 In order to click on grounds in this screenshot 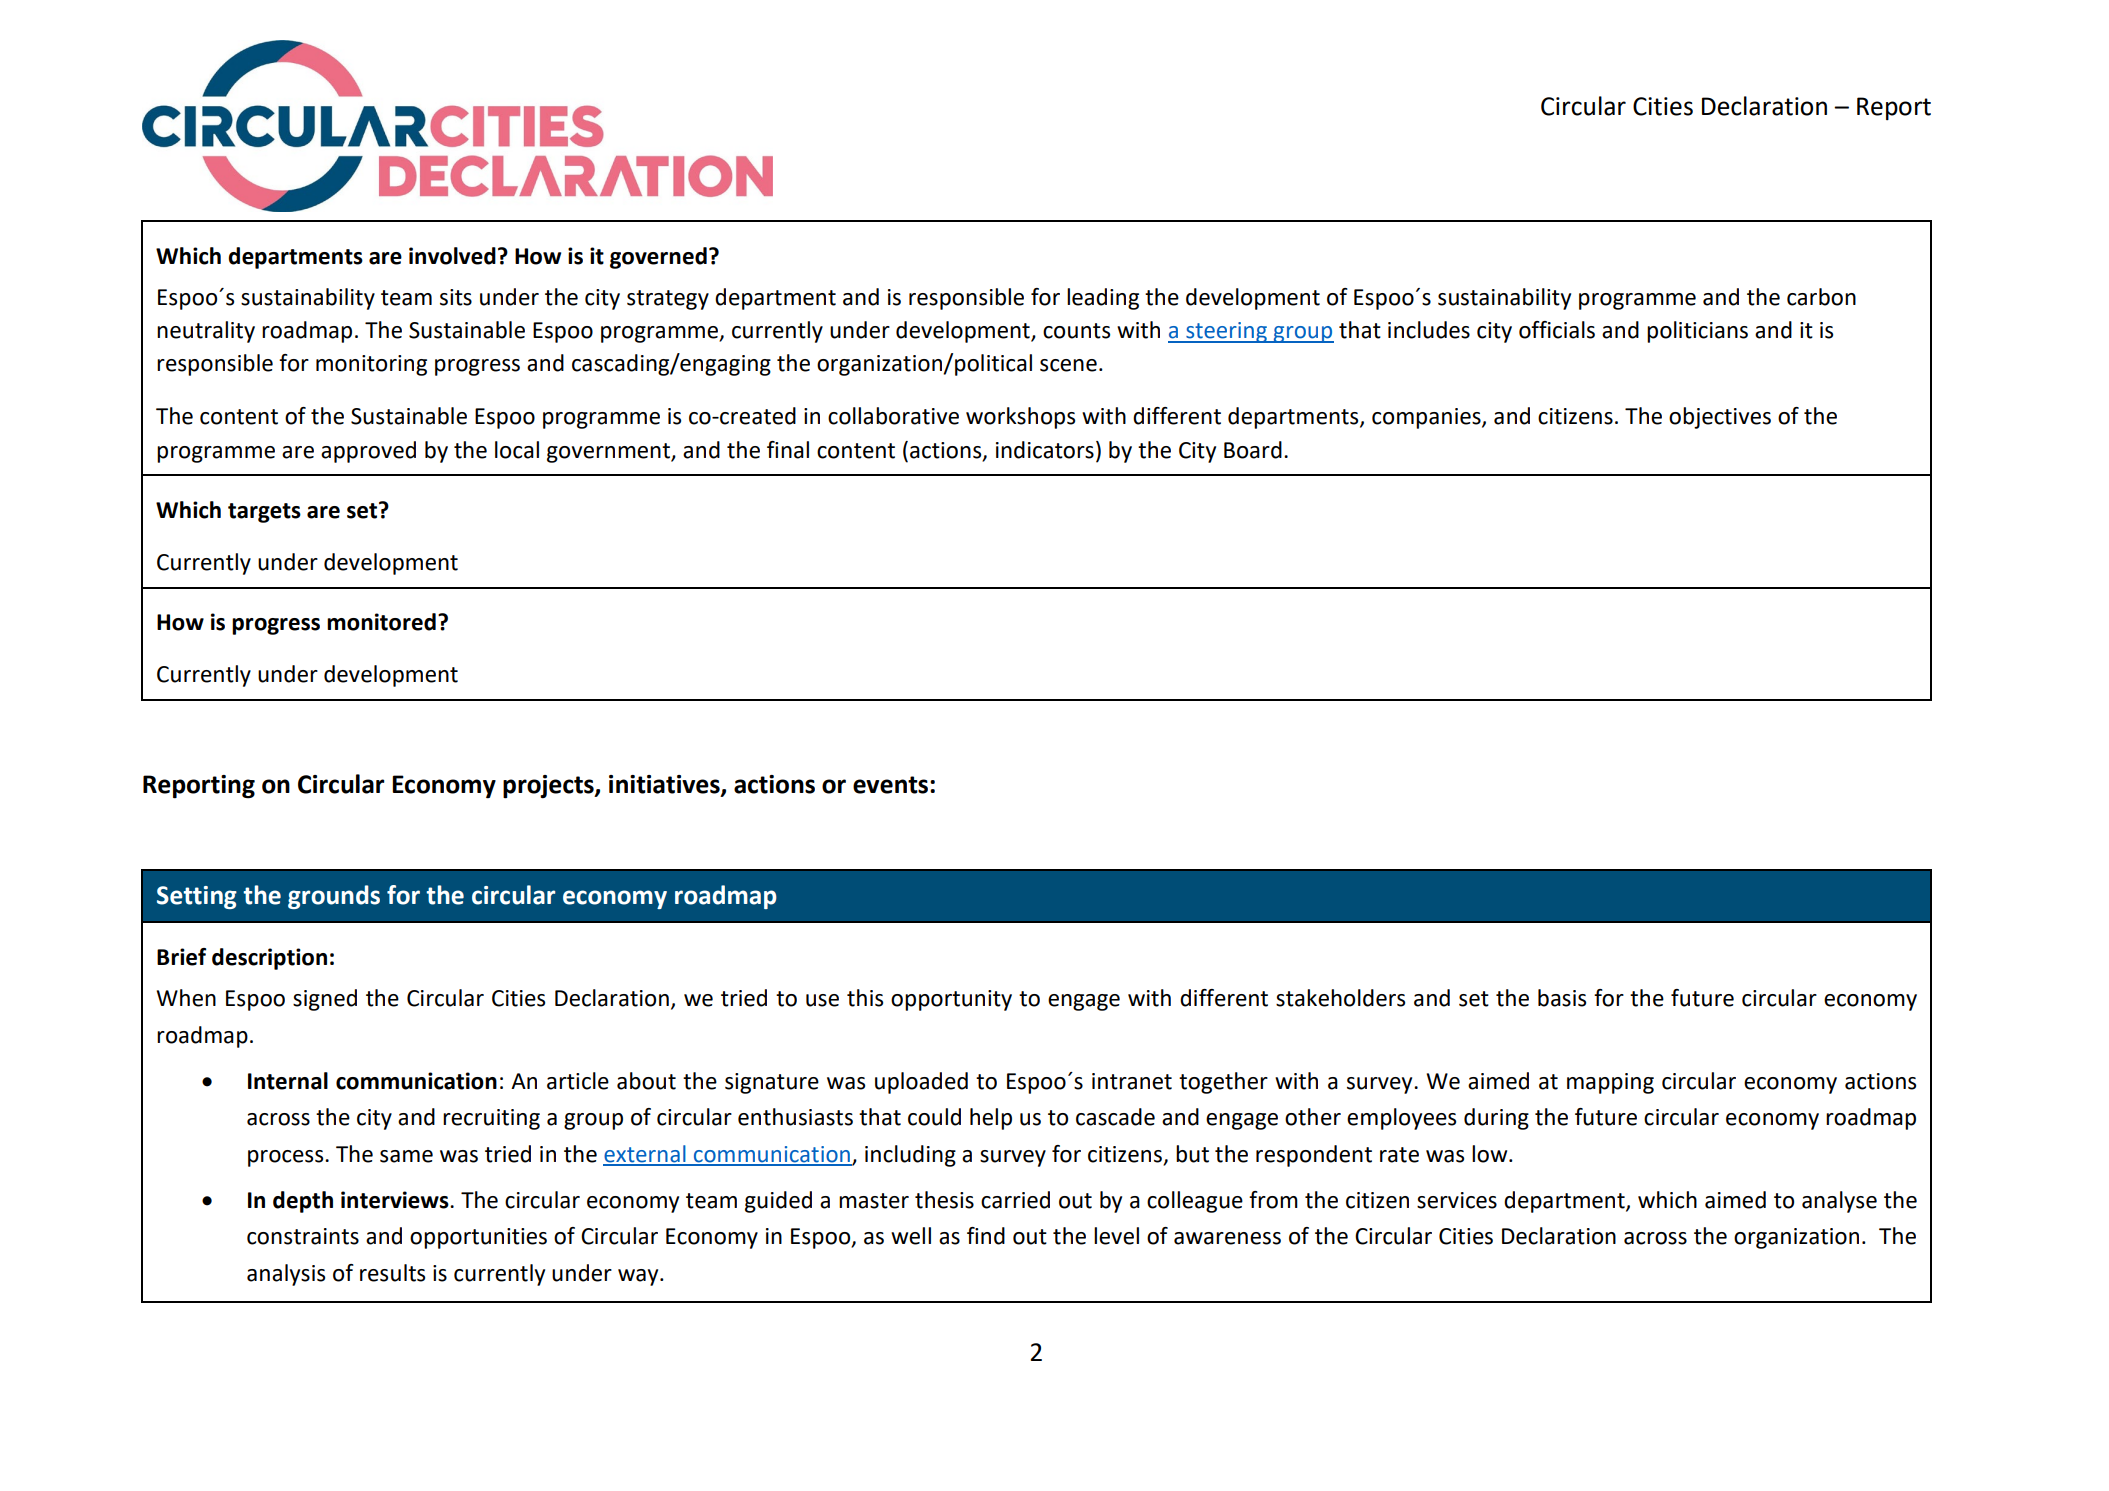, I will do `click(334, 897)`.
